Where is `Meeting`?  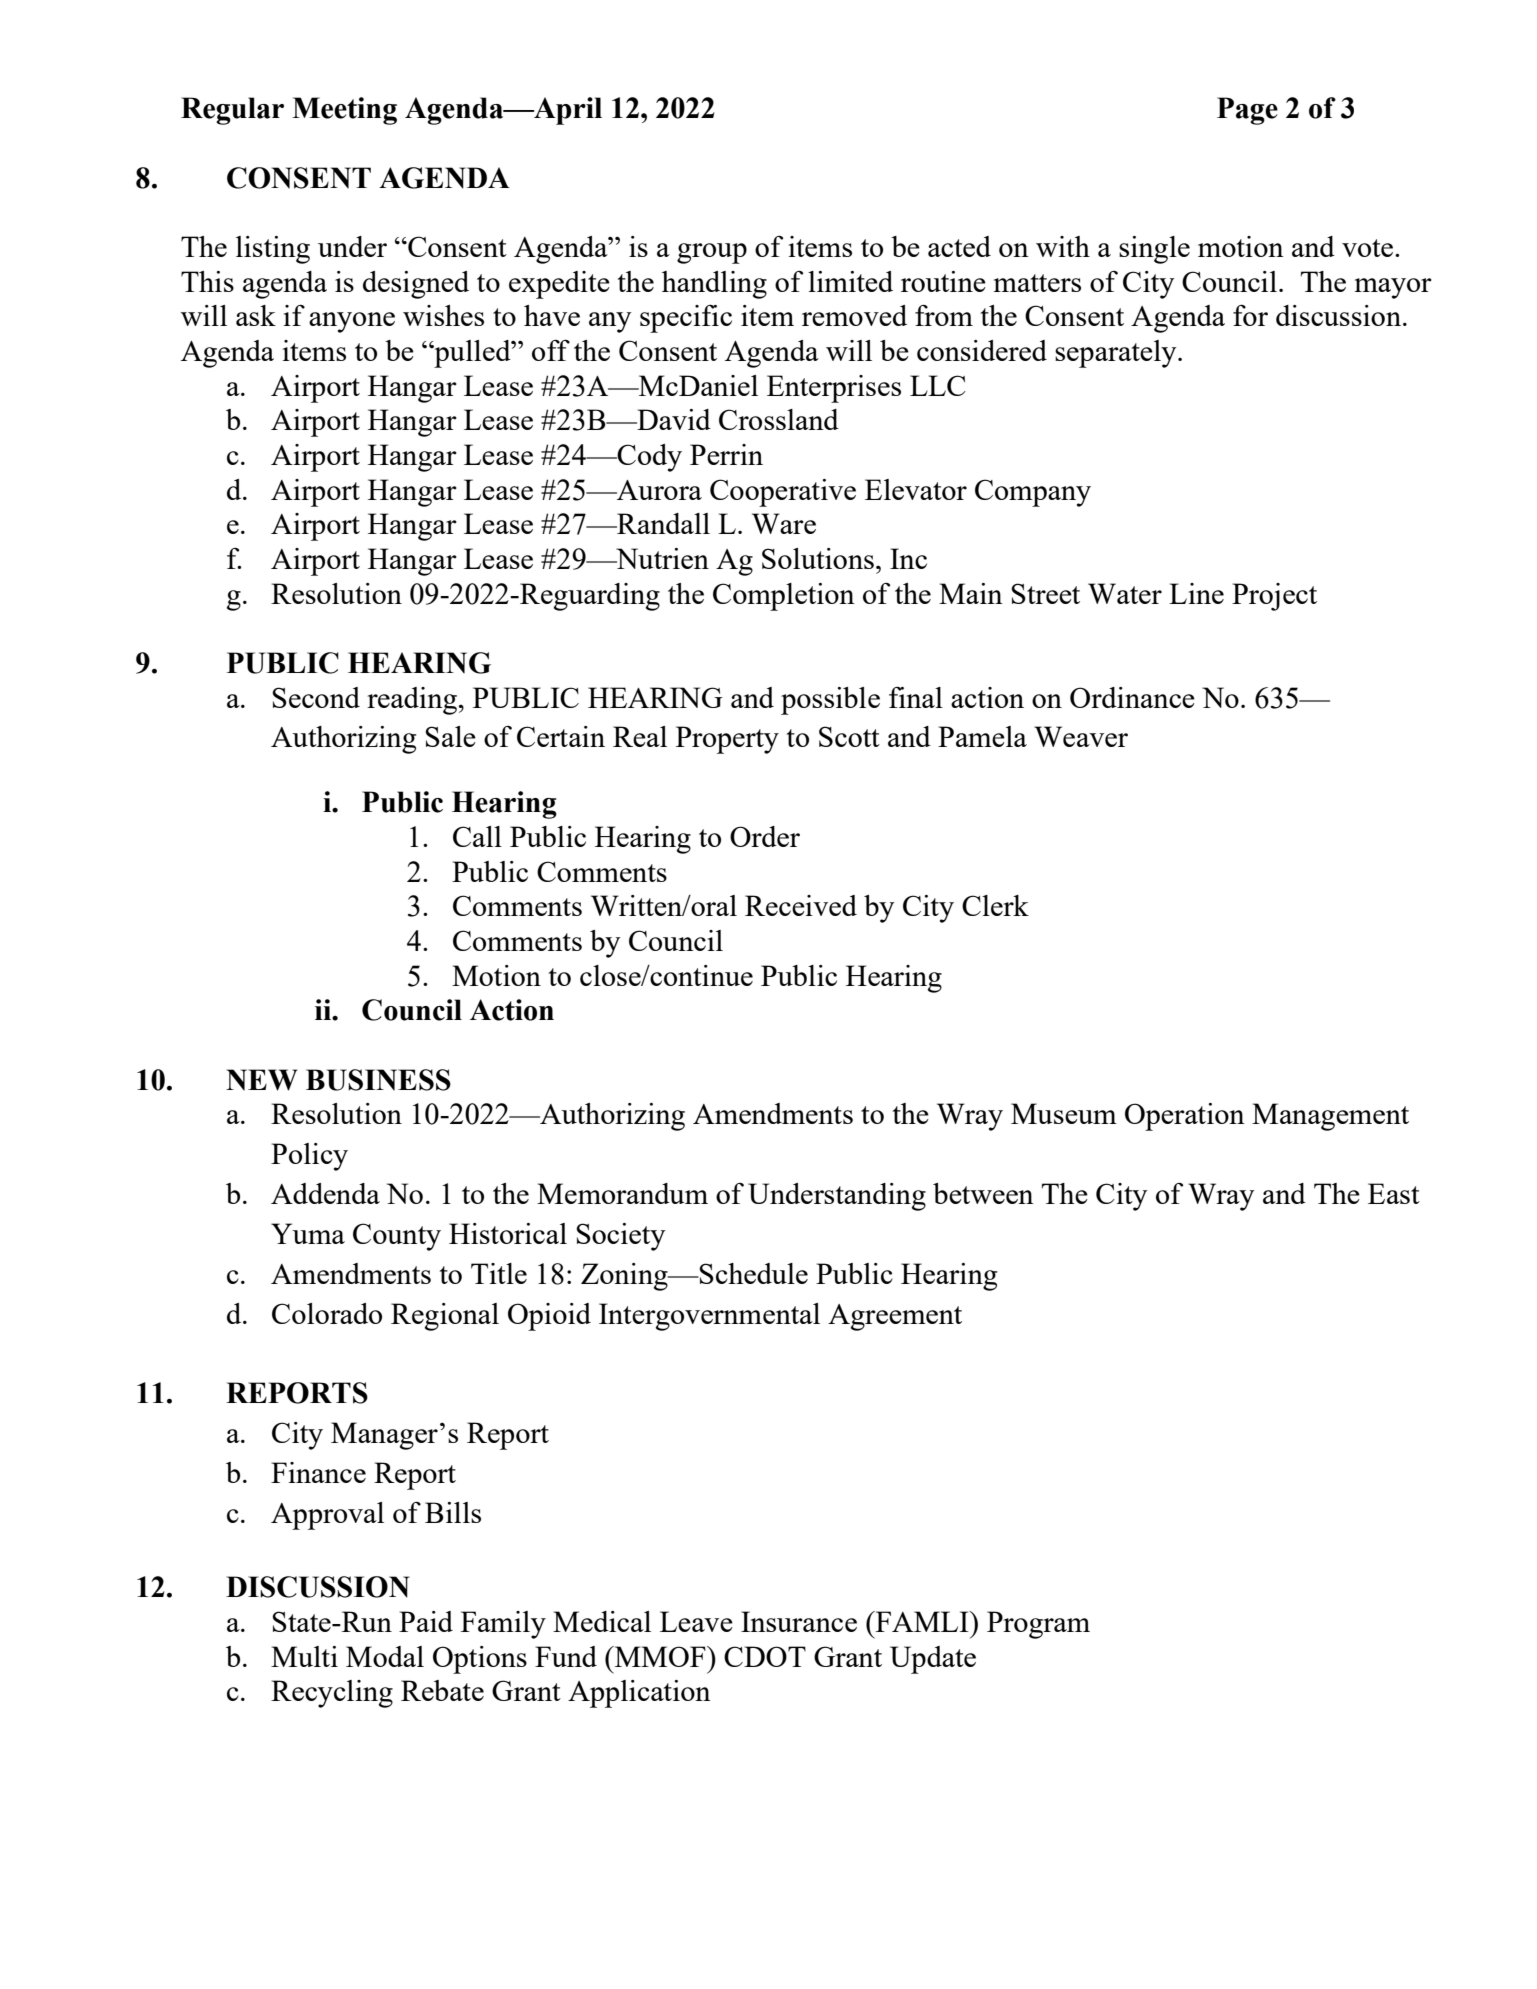 Meeting is located at coordinates (344, 111).
